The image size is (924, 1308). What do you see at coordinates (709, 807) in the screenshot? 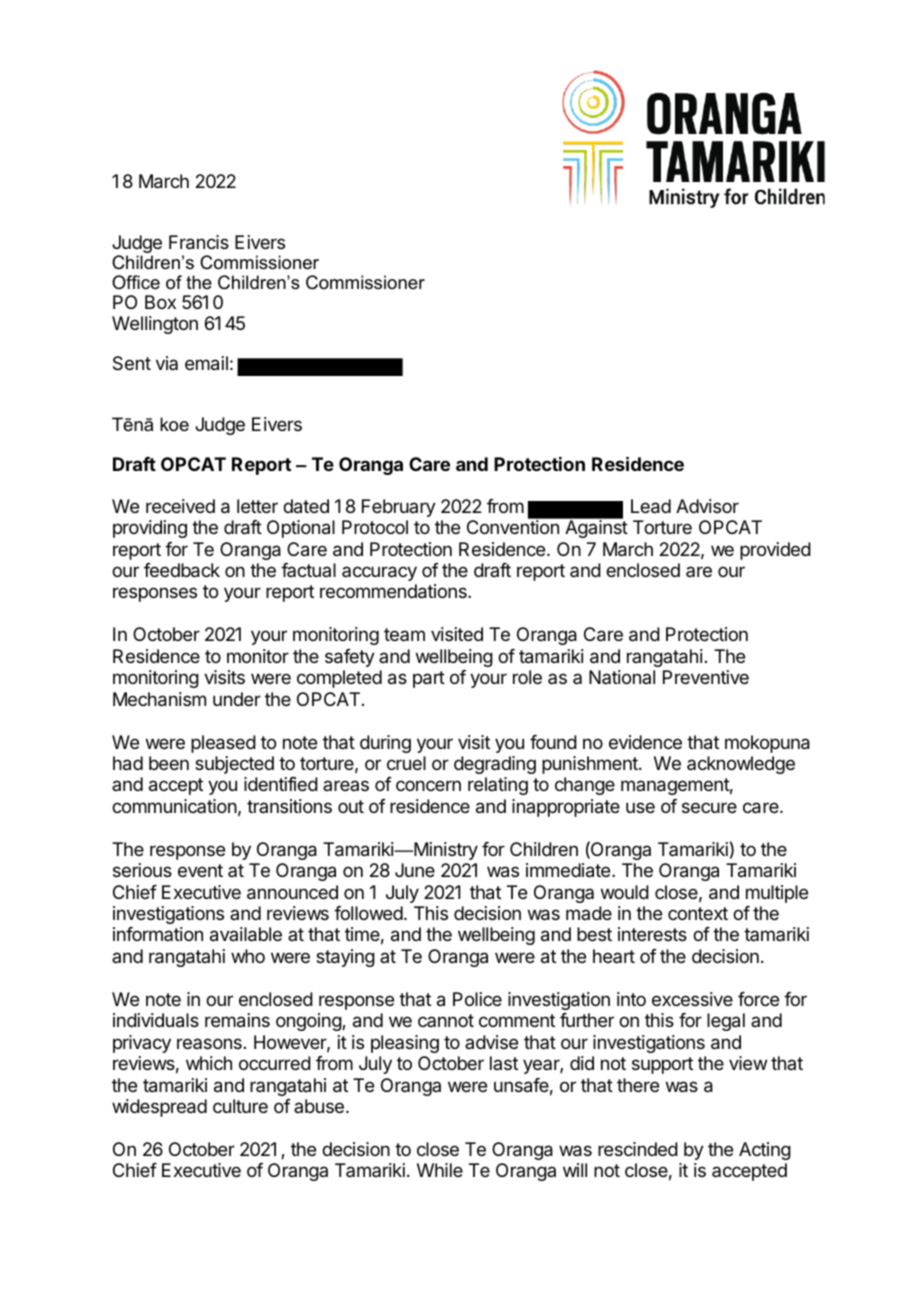
I see `secure` at bounding box center [709, 807].
